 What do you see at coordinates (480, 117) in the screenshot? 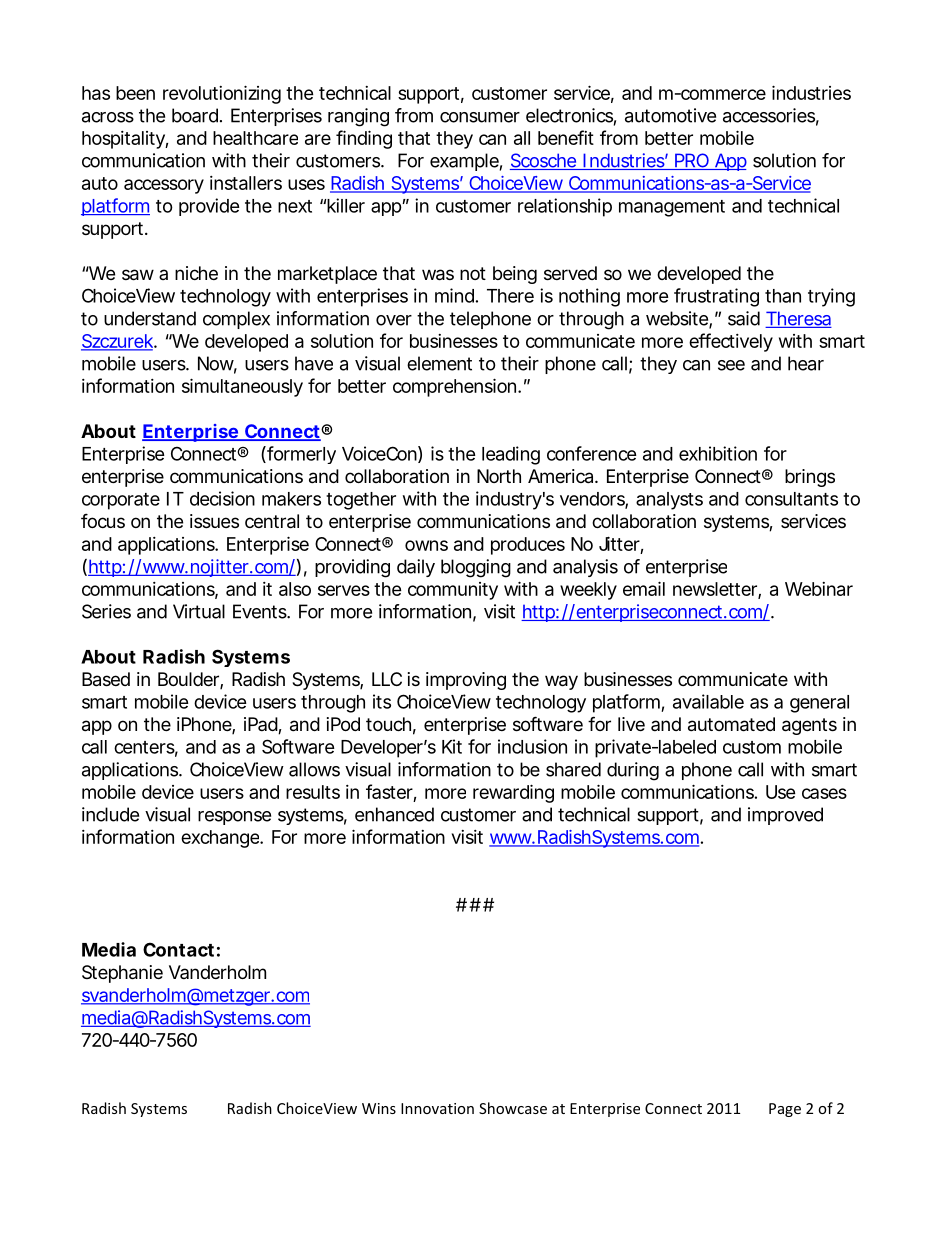
I see `consumer` at bounding box center [480, 117].
